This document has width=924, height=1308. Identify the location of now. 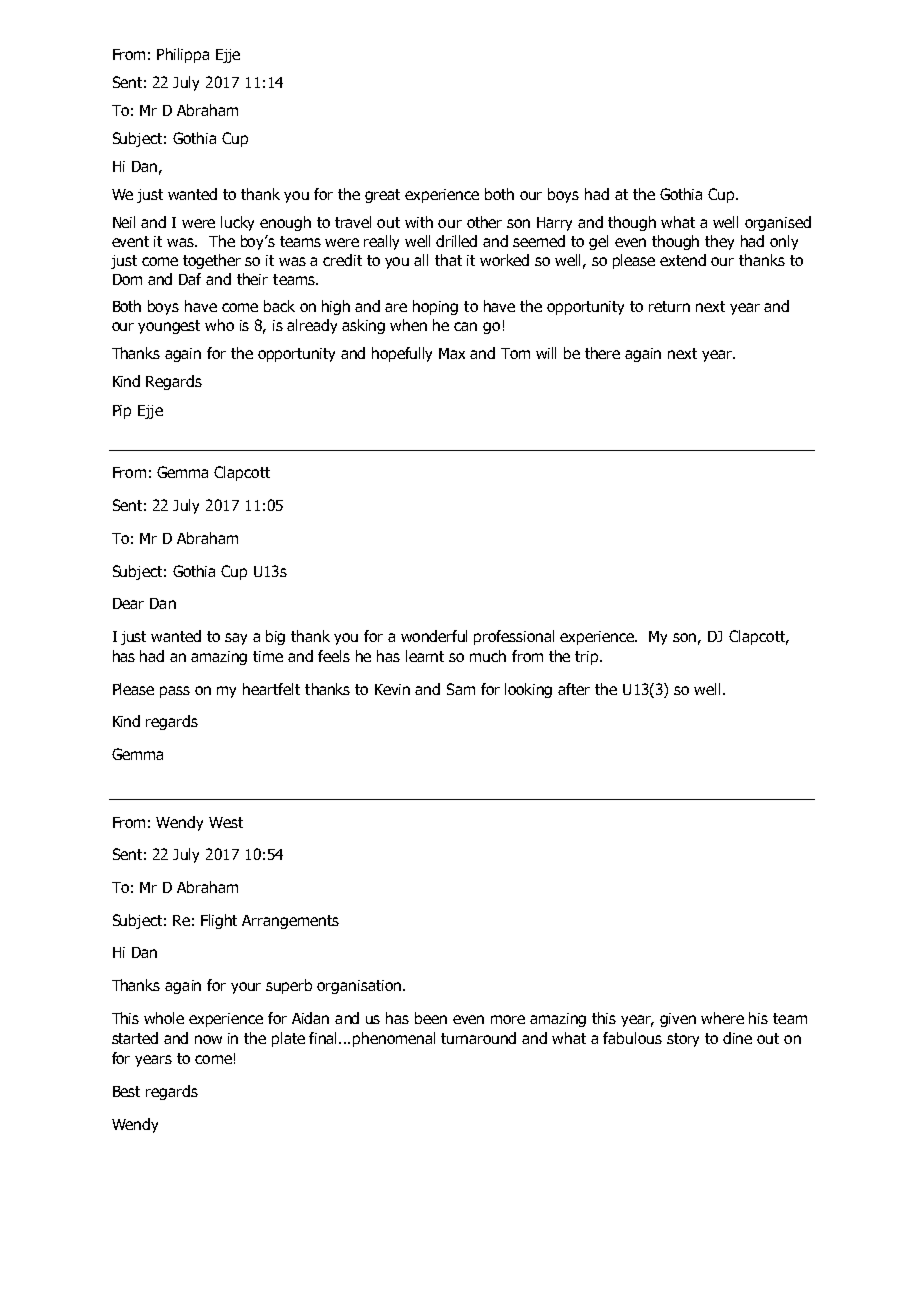
(208, 1039).
